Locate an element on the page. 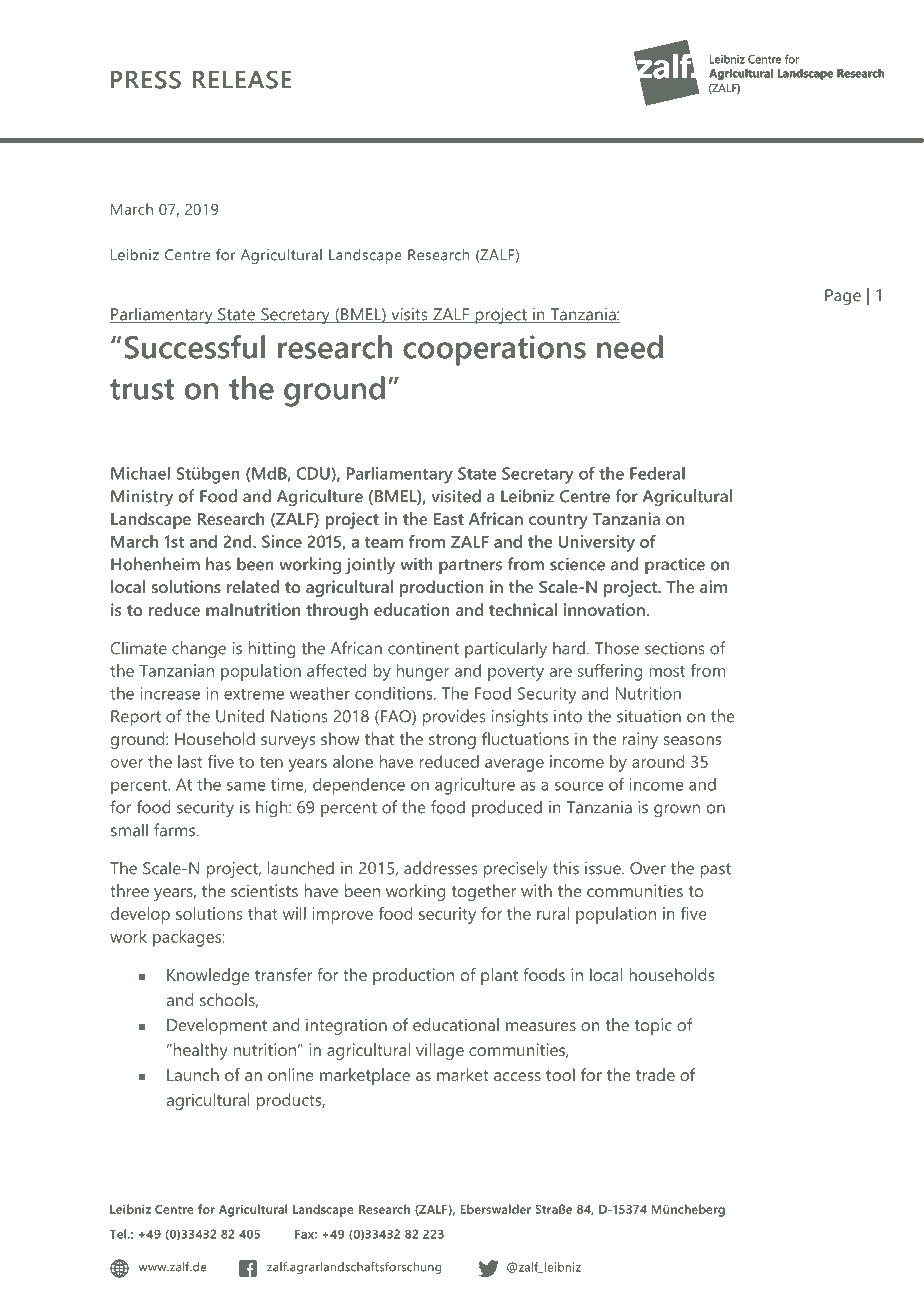  RELEASE is located at coordinates (242, 79).
